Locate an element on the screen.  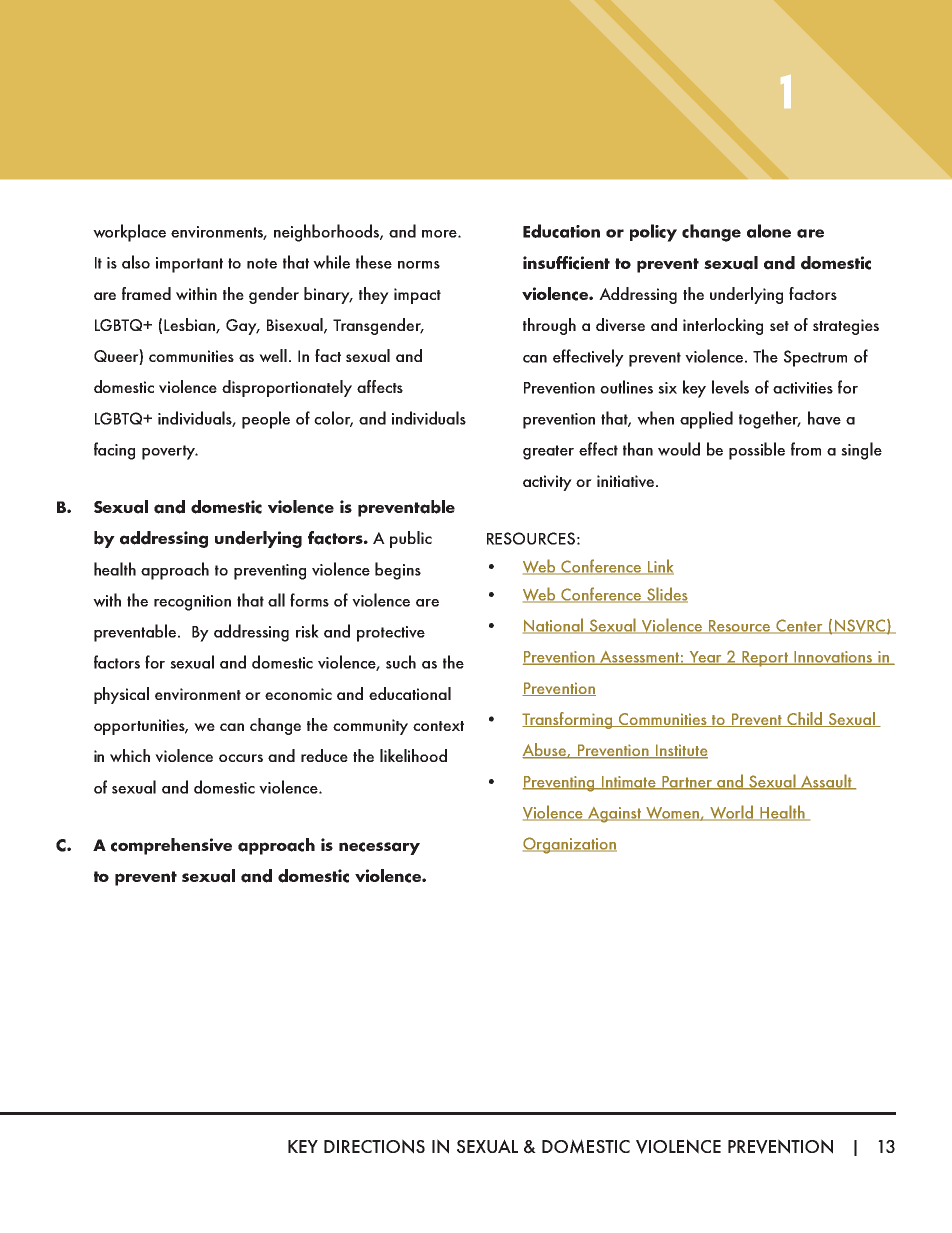
recognition is located at coordinates (192, 603).
